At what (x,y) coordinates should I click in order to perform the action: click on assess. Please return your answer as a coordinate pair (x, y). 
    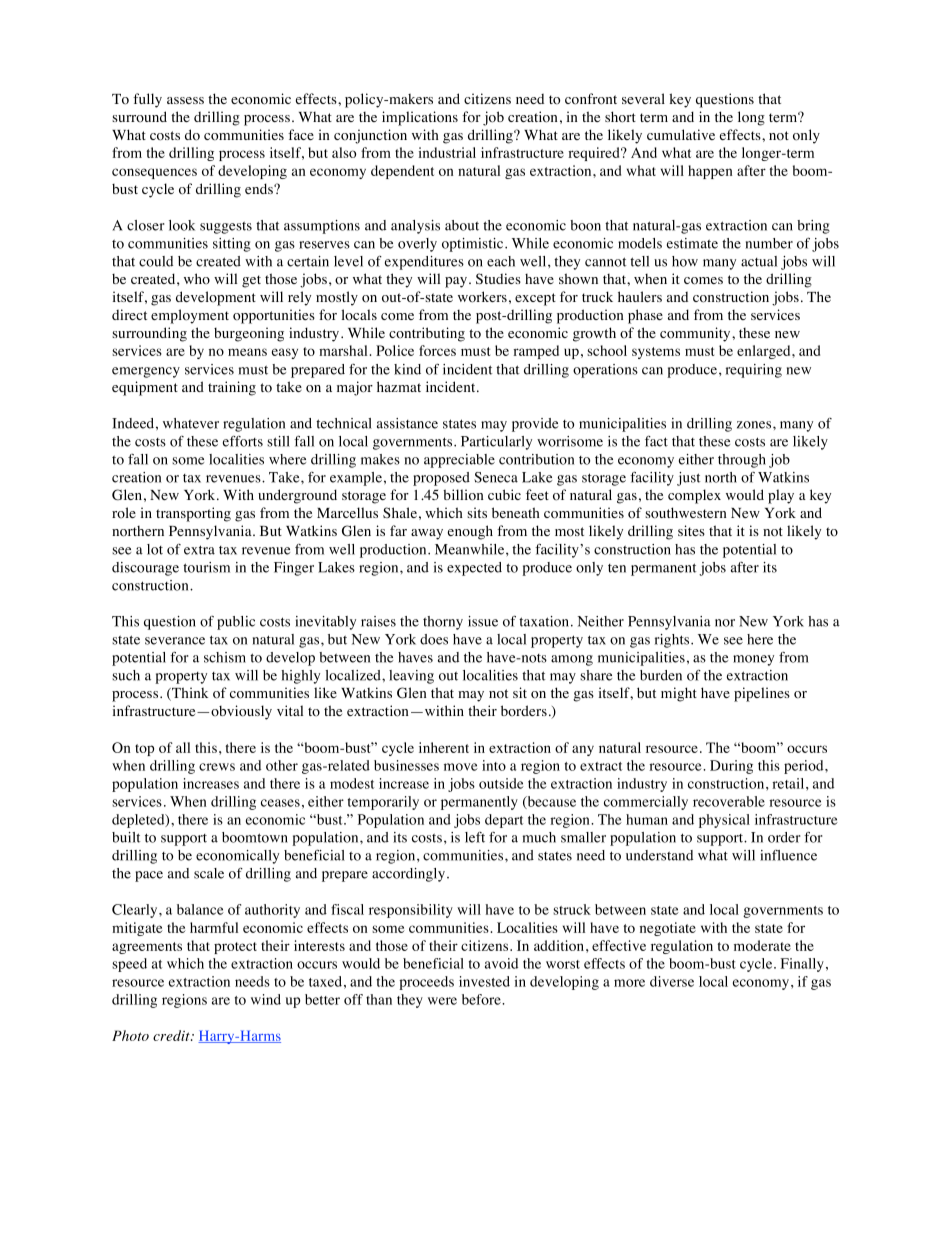
    Looking at the image, I should click on (185, 100).
